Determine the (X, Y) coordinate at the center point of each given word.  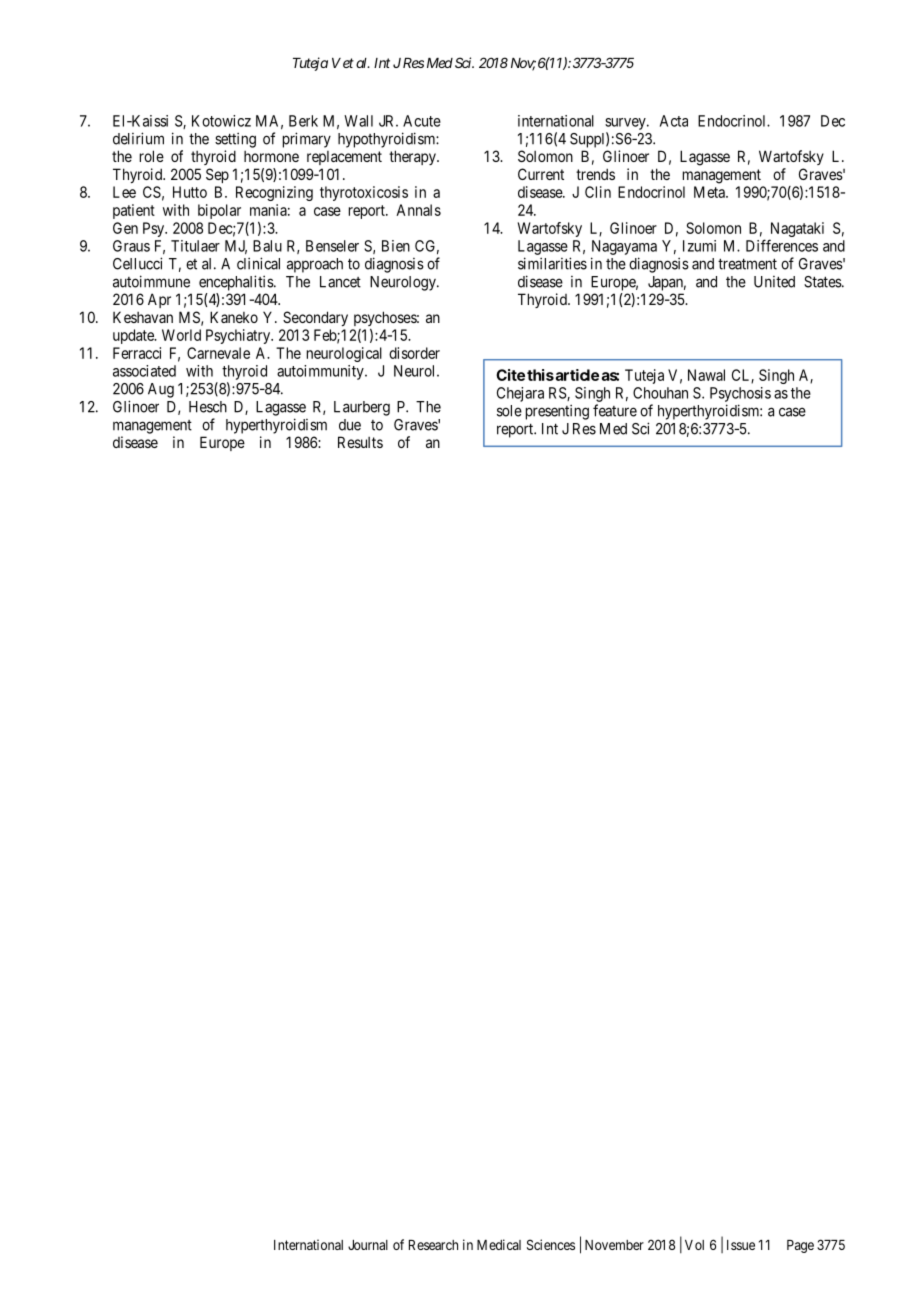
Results (360, 442)
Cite (510, 375)
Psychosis (740, 394)
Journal (368, 1245)
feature (615, 410)
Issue (741, 1245)
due (350, 425)
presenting (557, 412)
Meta (710, 192)
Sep (217, 175)
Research (433, 1245)
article (576, 375)
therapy (413, 157)
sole (509, 411)
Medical (499, 1244)
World (181, 335)
